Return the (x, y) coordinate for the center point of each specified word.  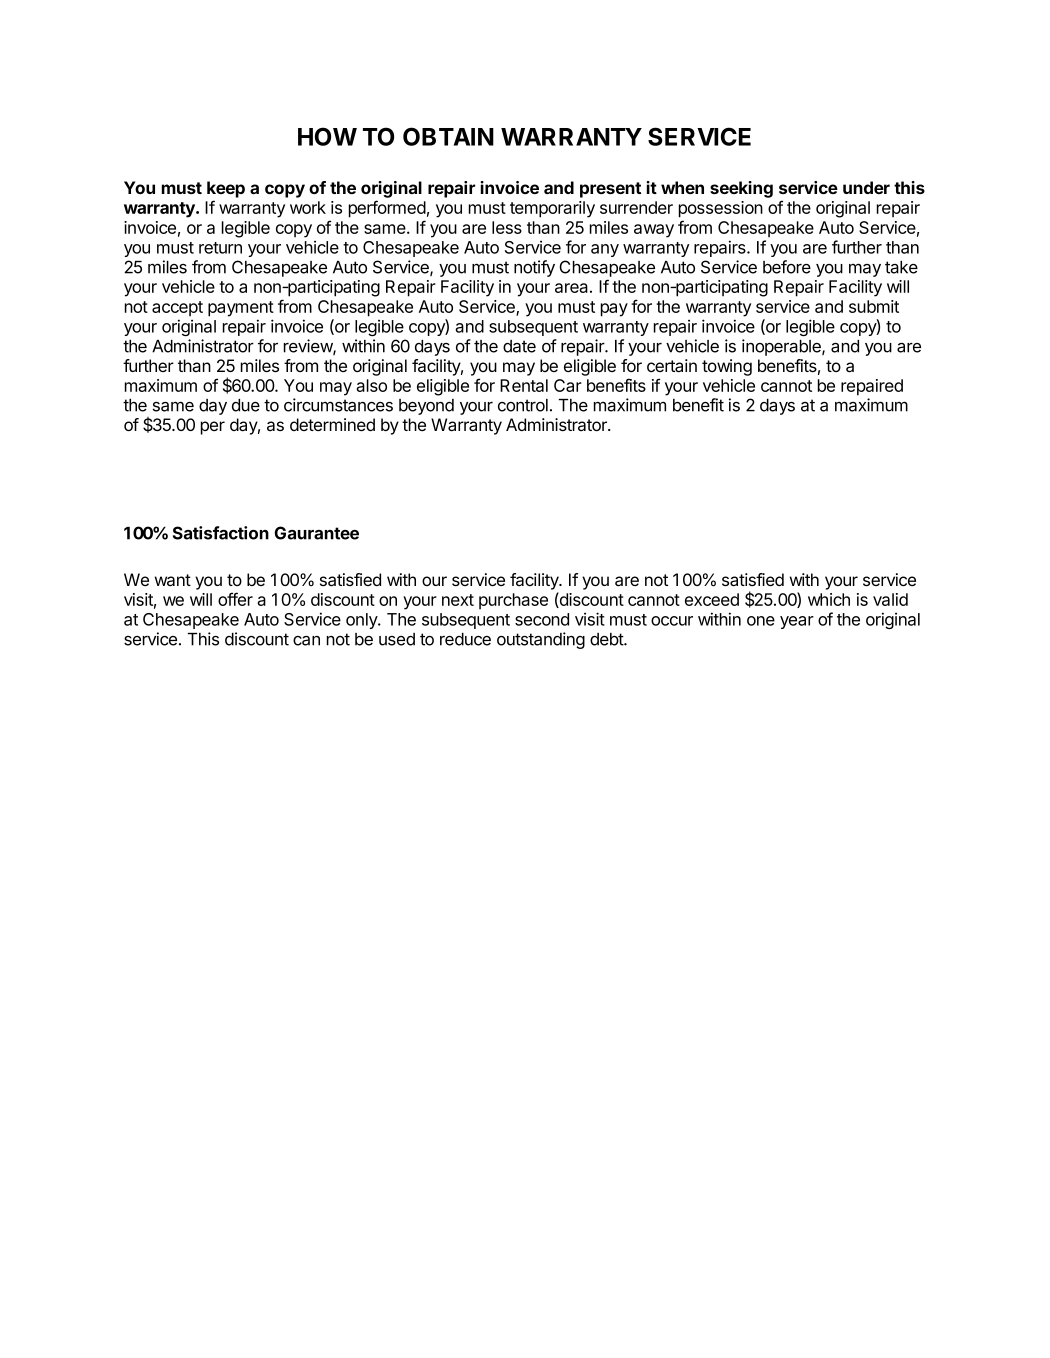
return (220, 248)
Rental (524, 385)
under (866, 187)
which (829, 599)
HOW (327, 136)
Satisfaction (221, 533)
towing (727, 367)
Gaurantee (317, 533)
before (787, 267)
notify (534, 268)
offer (235, 599)
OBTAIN (448, 136)
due (246, 405)
